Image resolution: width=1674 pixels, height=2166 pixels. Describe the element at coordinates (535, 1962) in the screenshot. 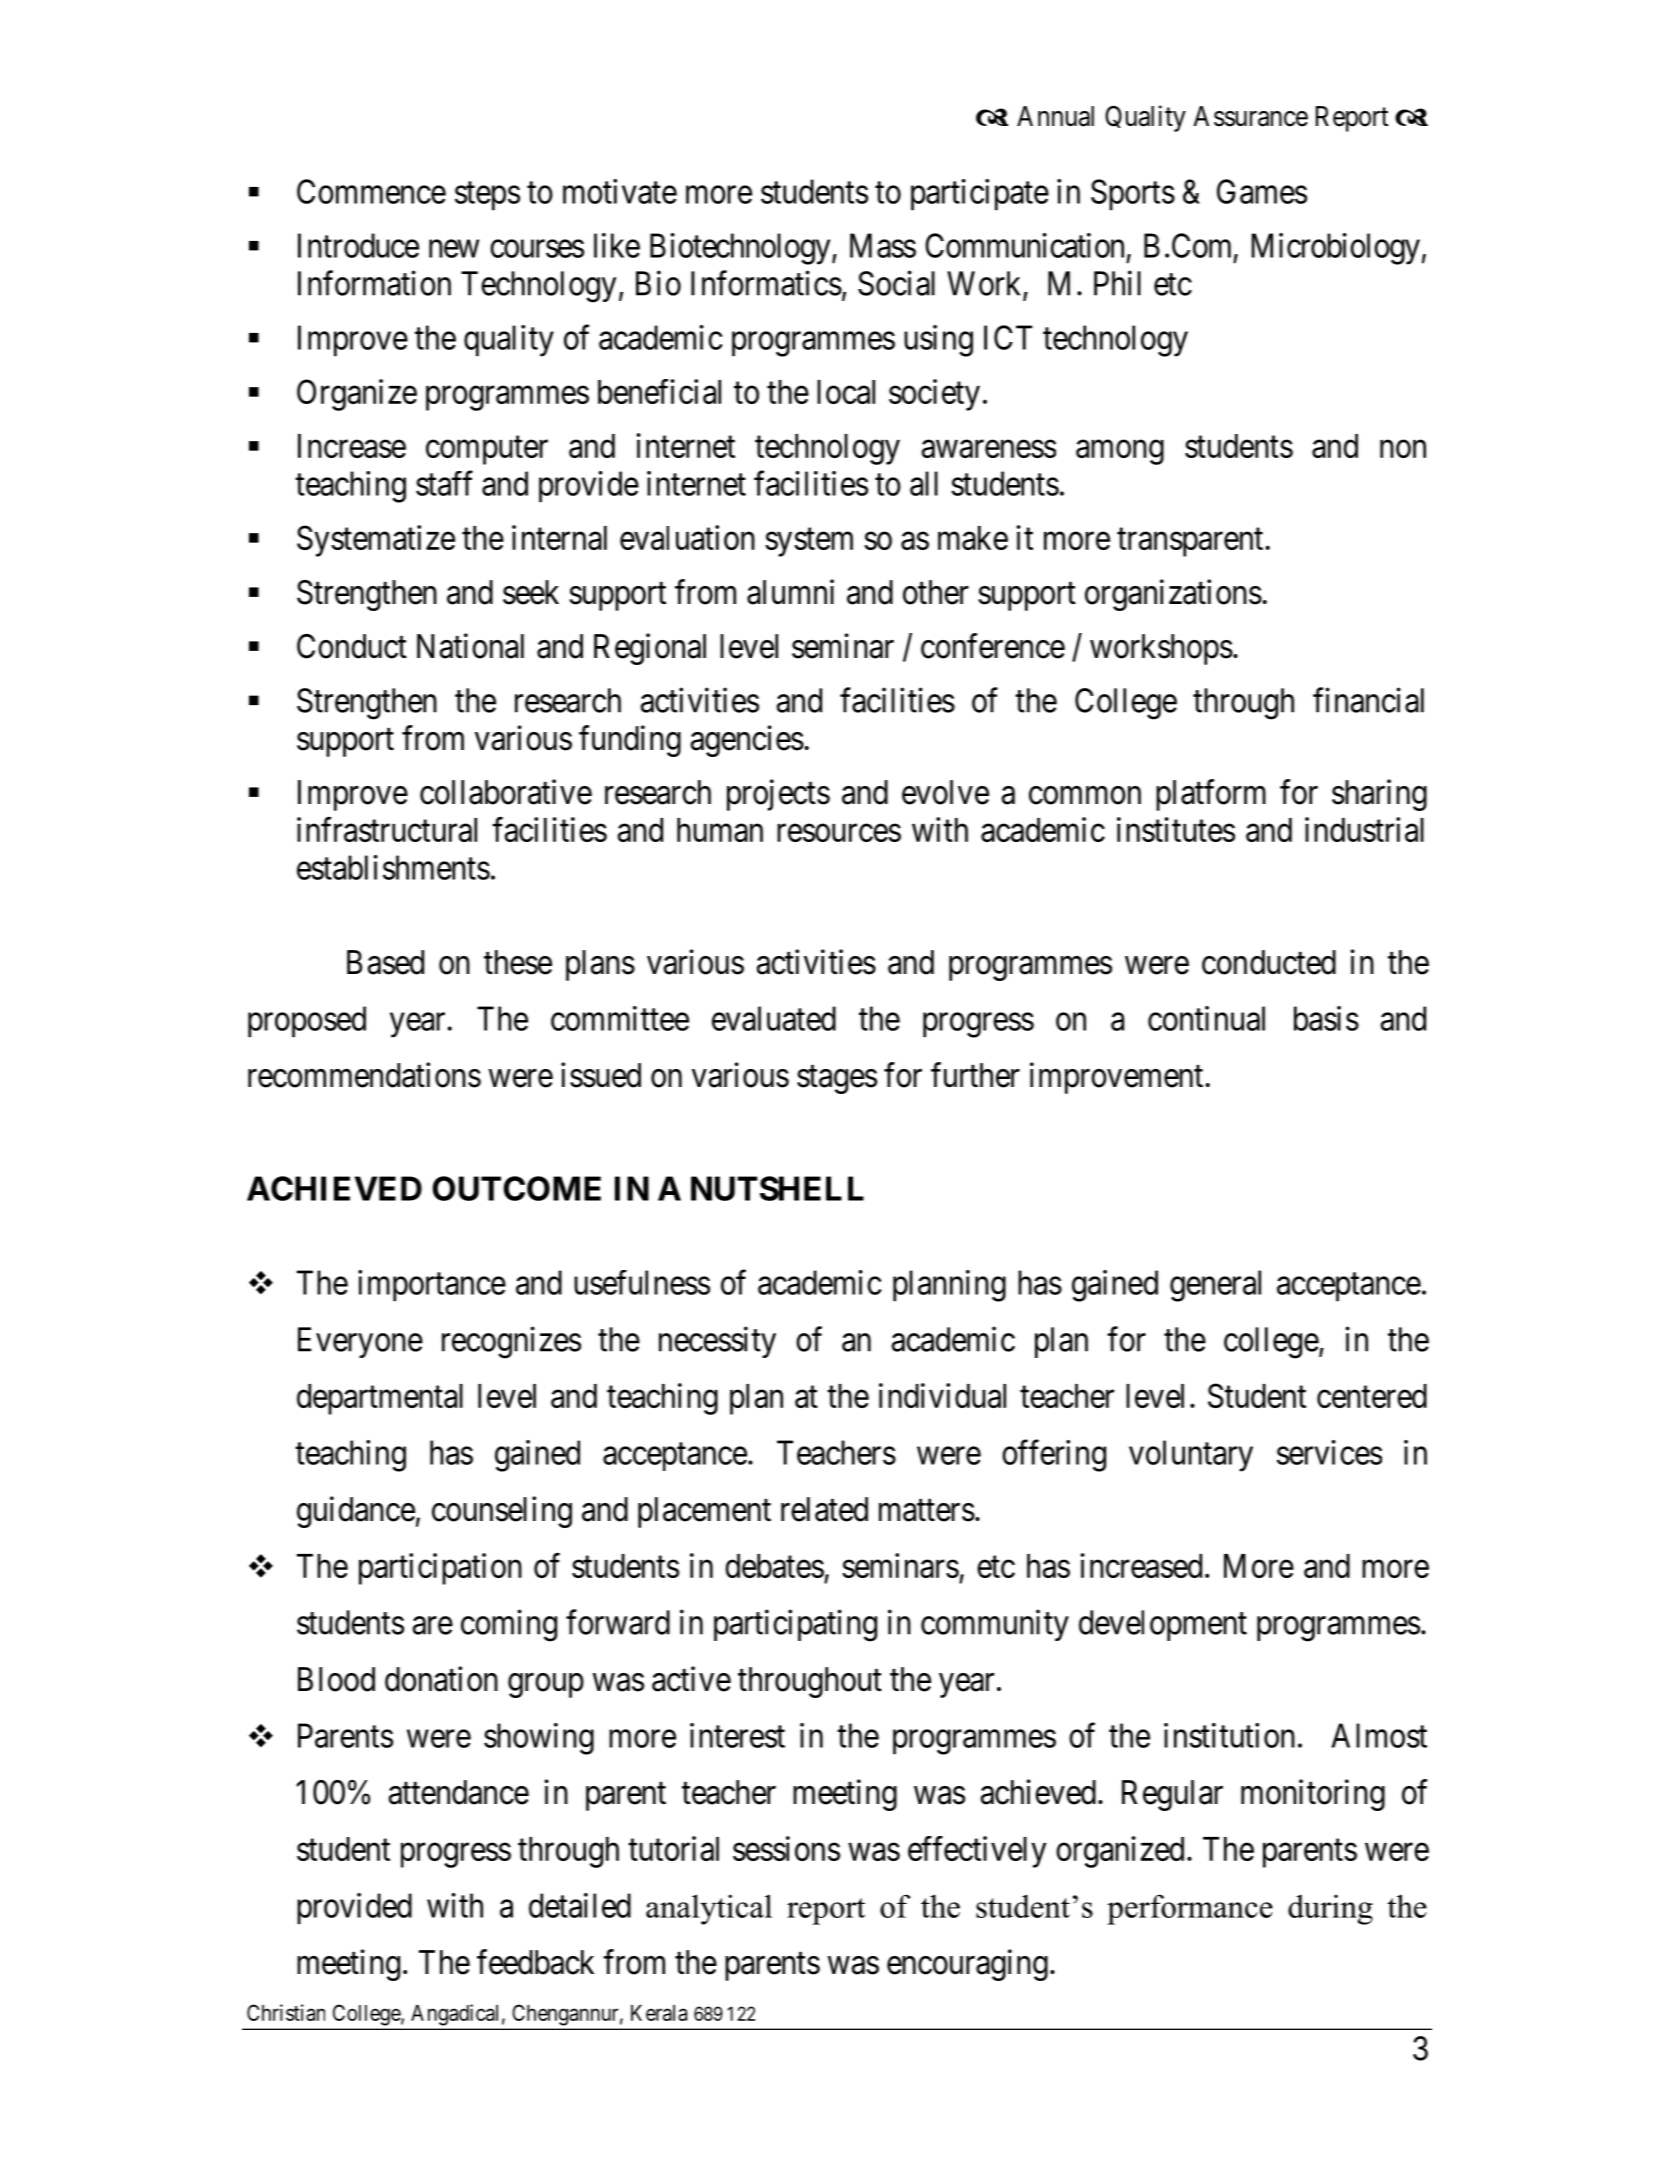

I see `feedback` at that location.
